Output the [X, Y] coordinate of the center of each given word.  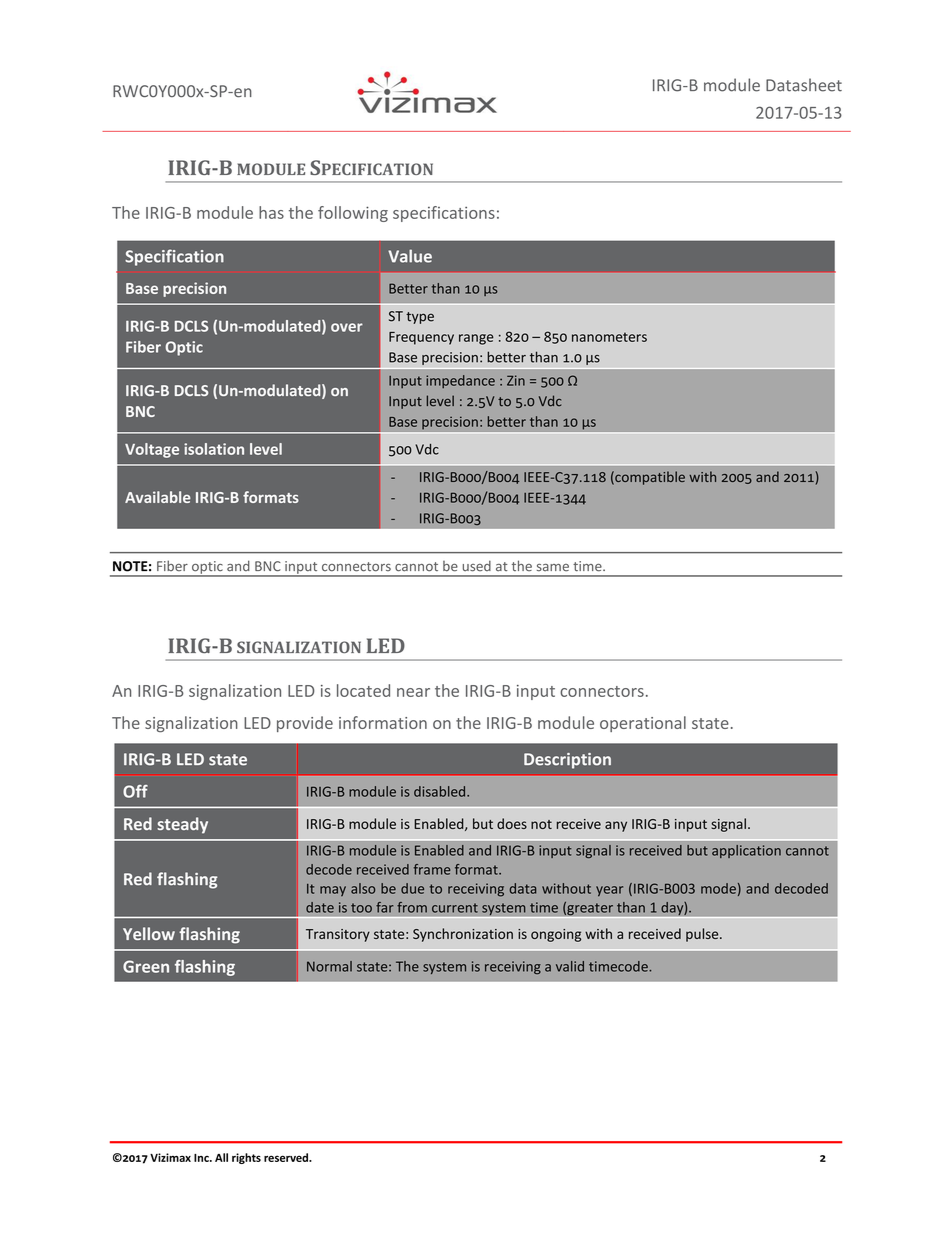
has [271, 212]
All [221, 1157]
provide [305, 724]
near [413, 692]
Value [410, 256]
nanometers [609, 337]
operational [643, 724]
